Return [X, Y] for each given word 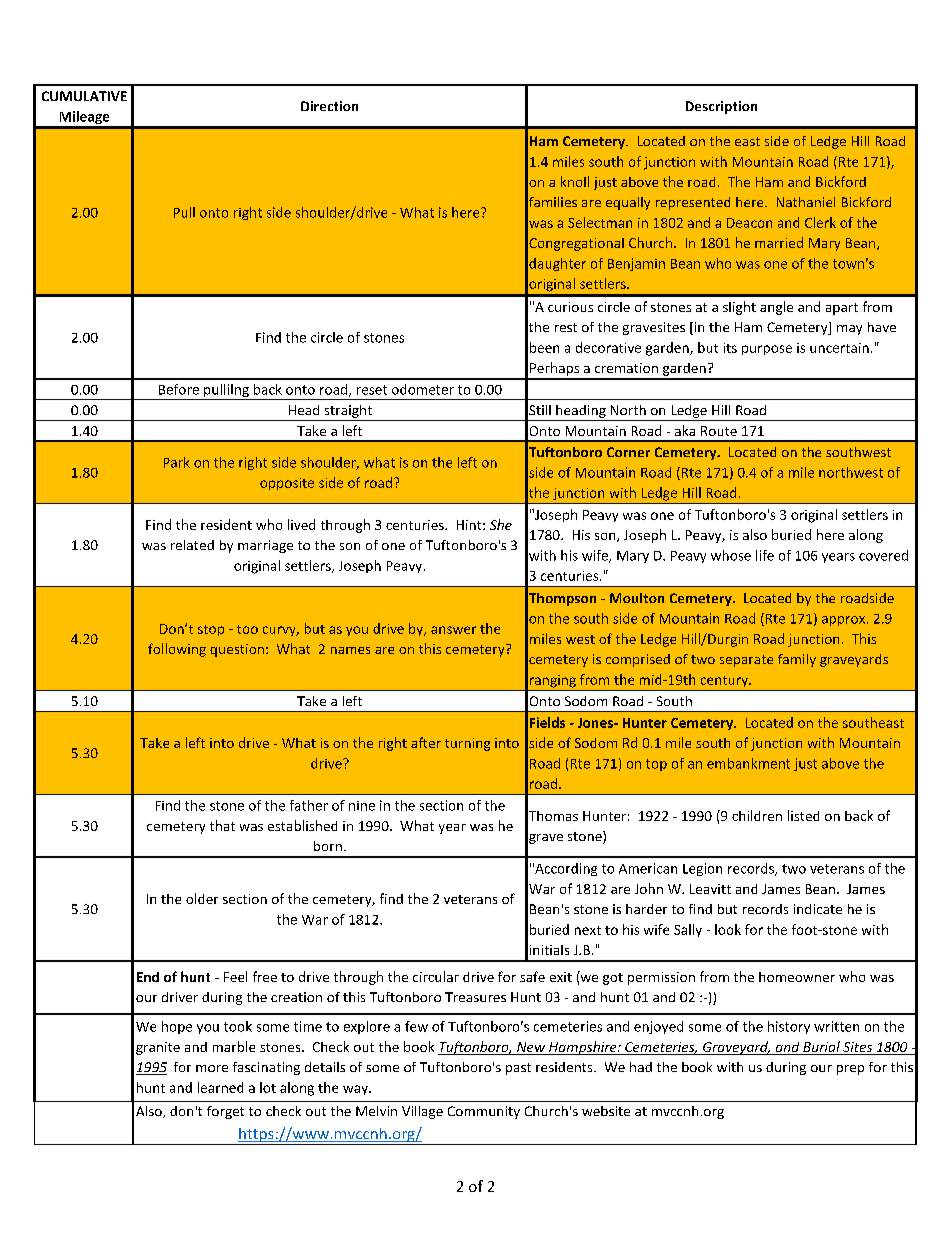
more [212, 1068]
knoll [575, 181]
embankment [748, 763]
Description [721, 107]
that [222, 825]
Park [177, 462]
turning [467, 744]
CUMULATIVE [84, 96]
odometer [423, 389]
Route [719, 431]
